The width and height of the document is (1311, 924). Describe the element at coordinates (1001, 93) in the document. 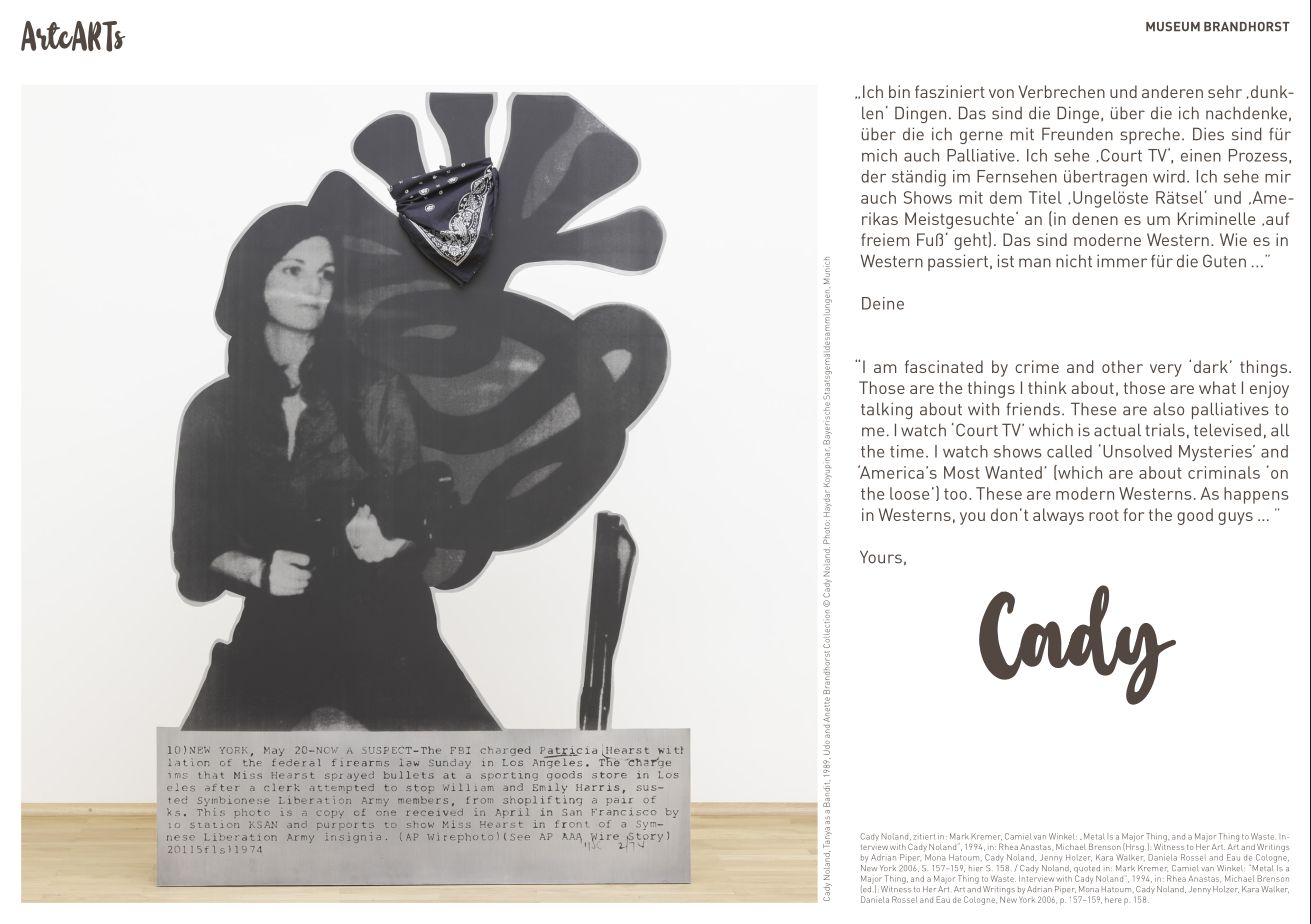

I see `von` at that location.
